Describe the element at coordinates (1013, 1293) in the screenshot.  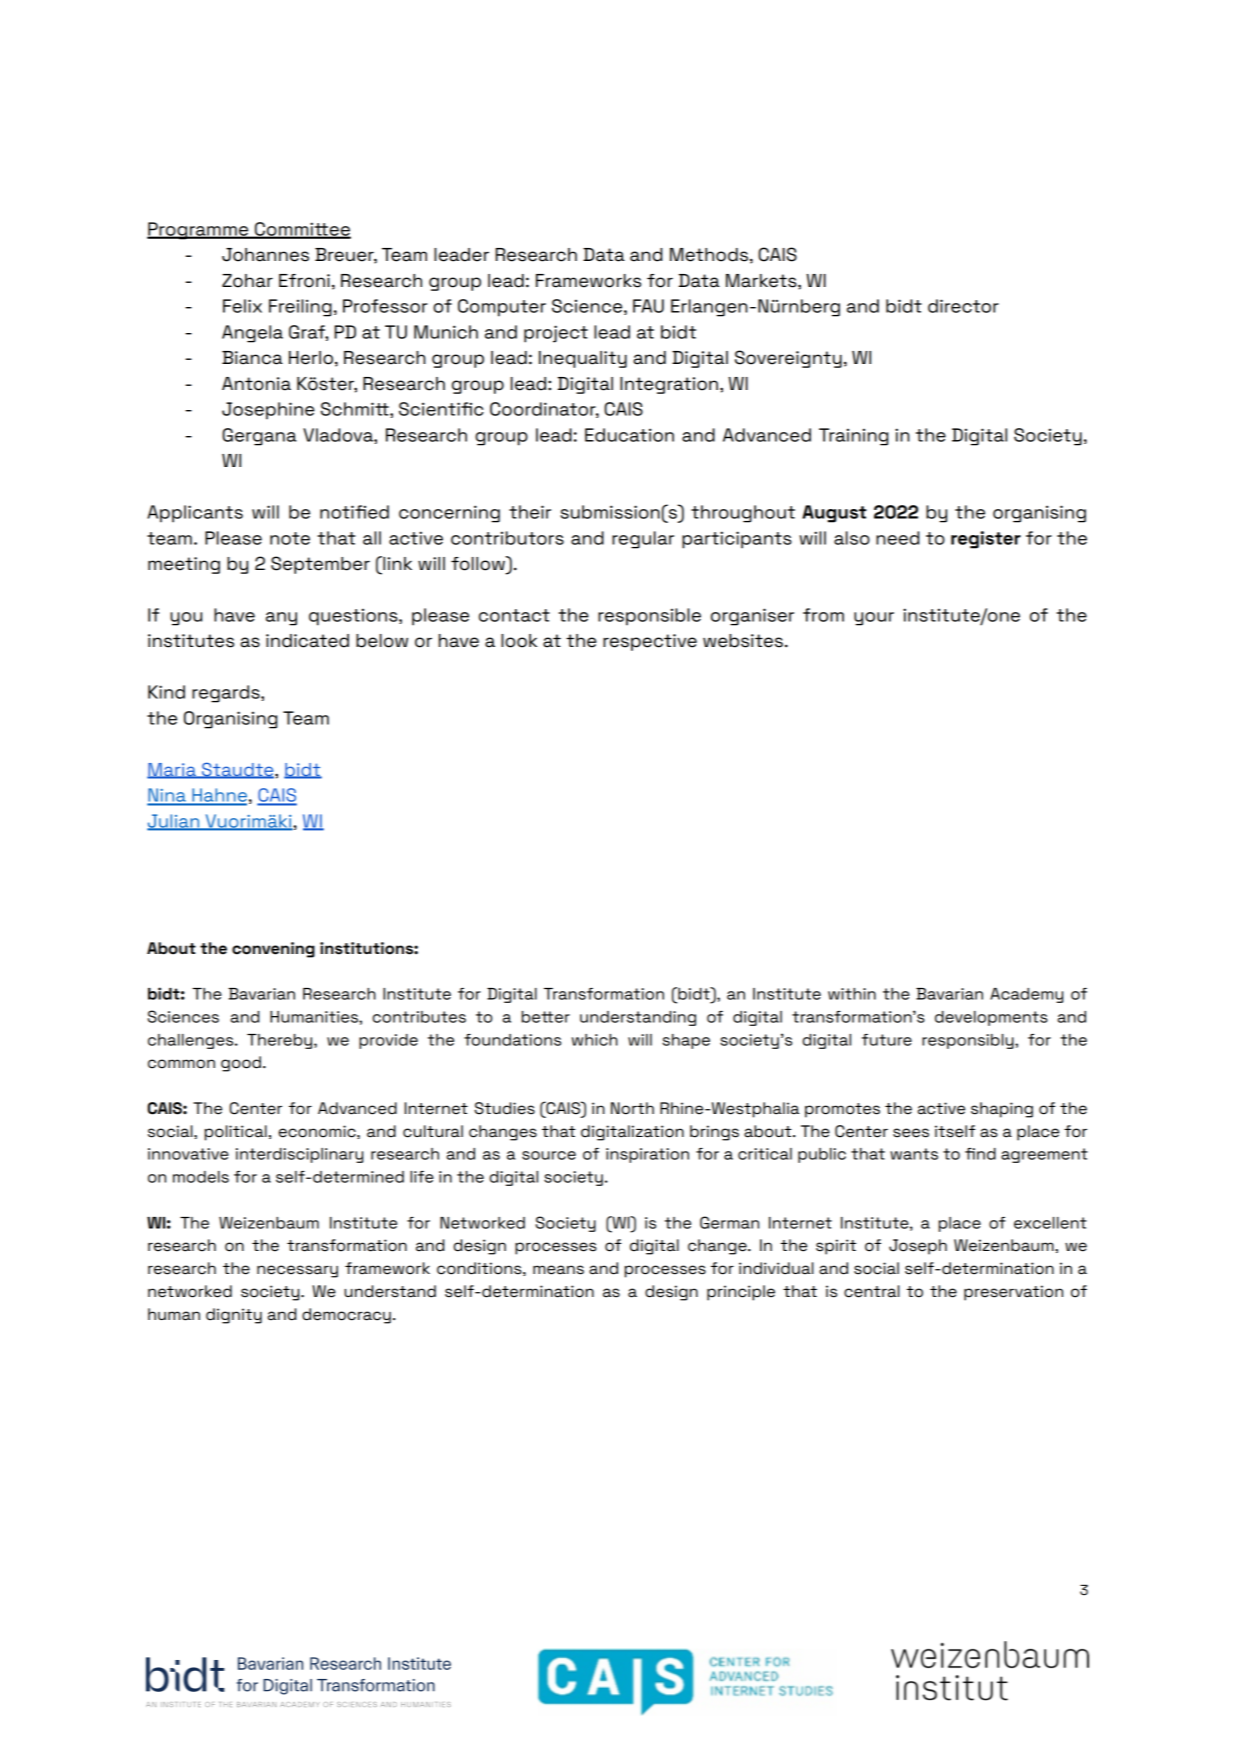
I see `preservation` at that location.
